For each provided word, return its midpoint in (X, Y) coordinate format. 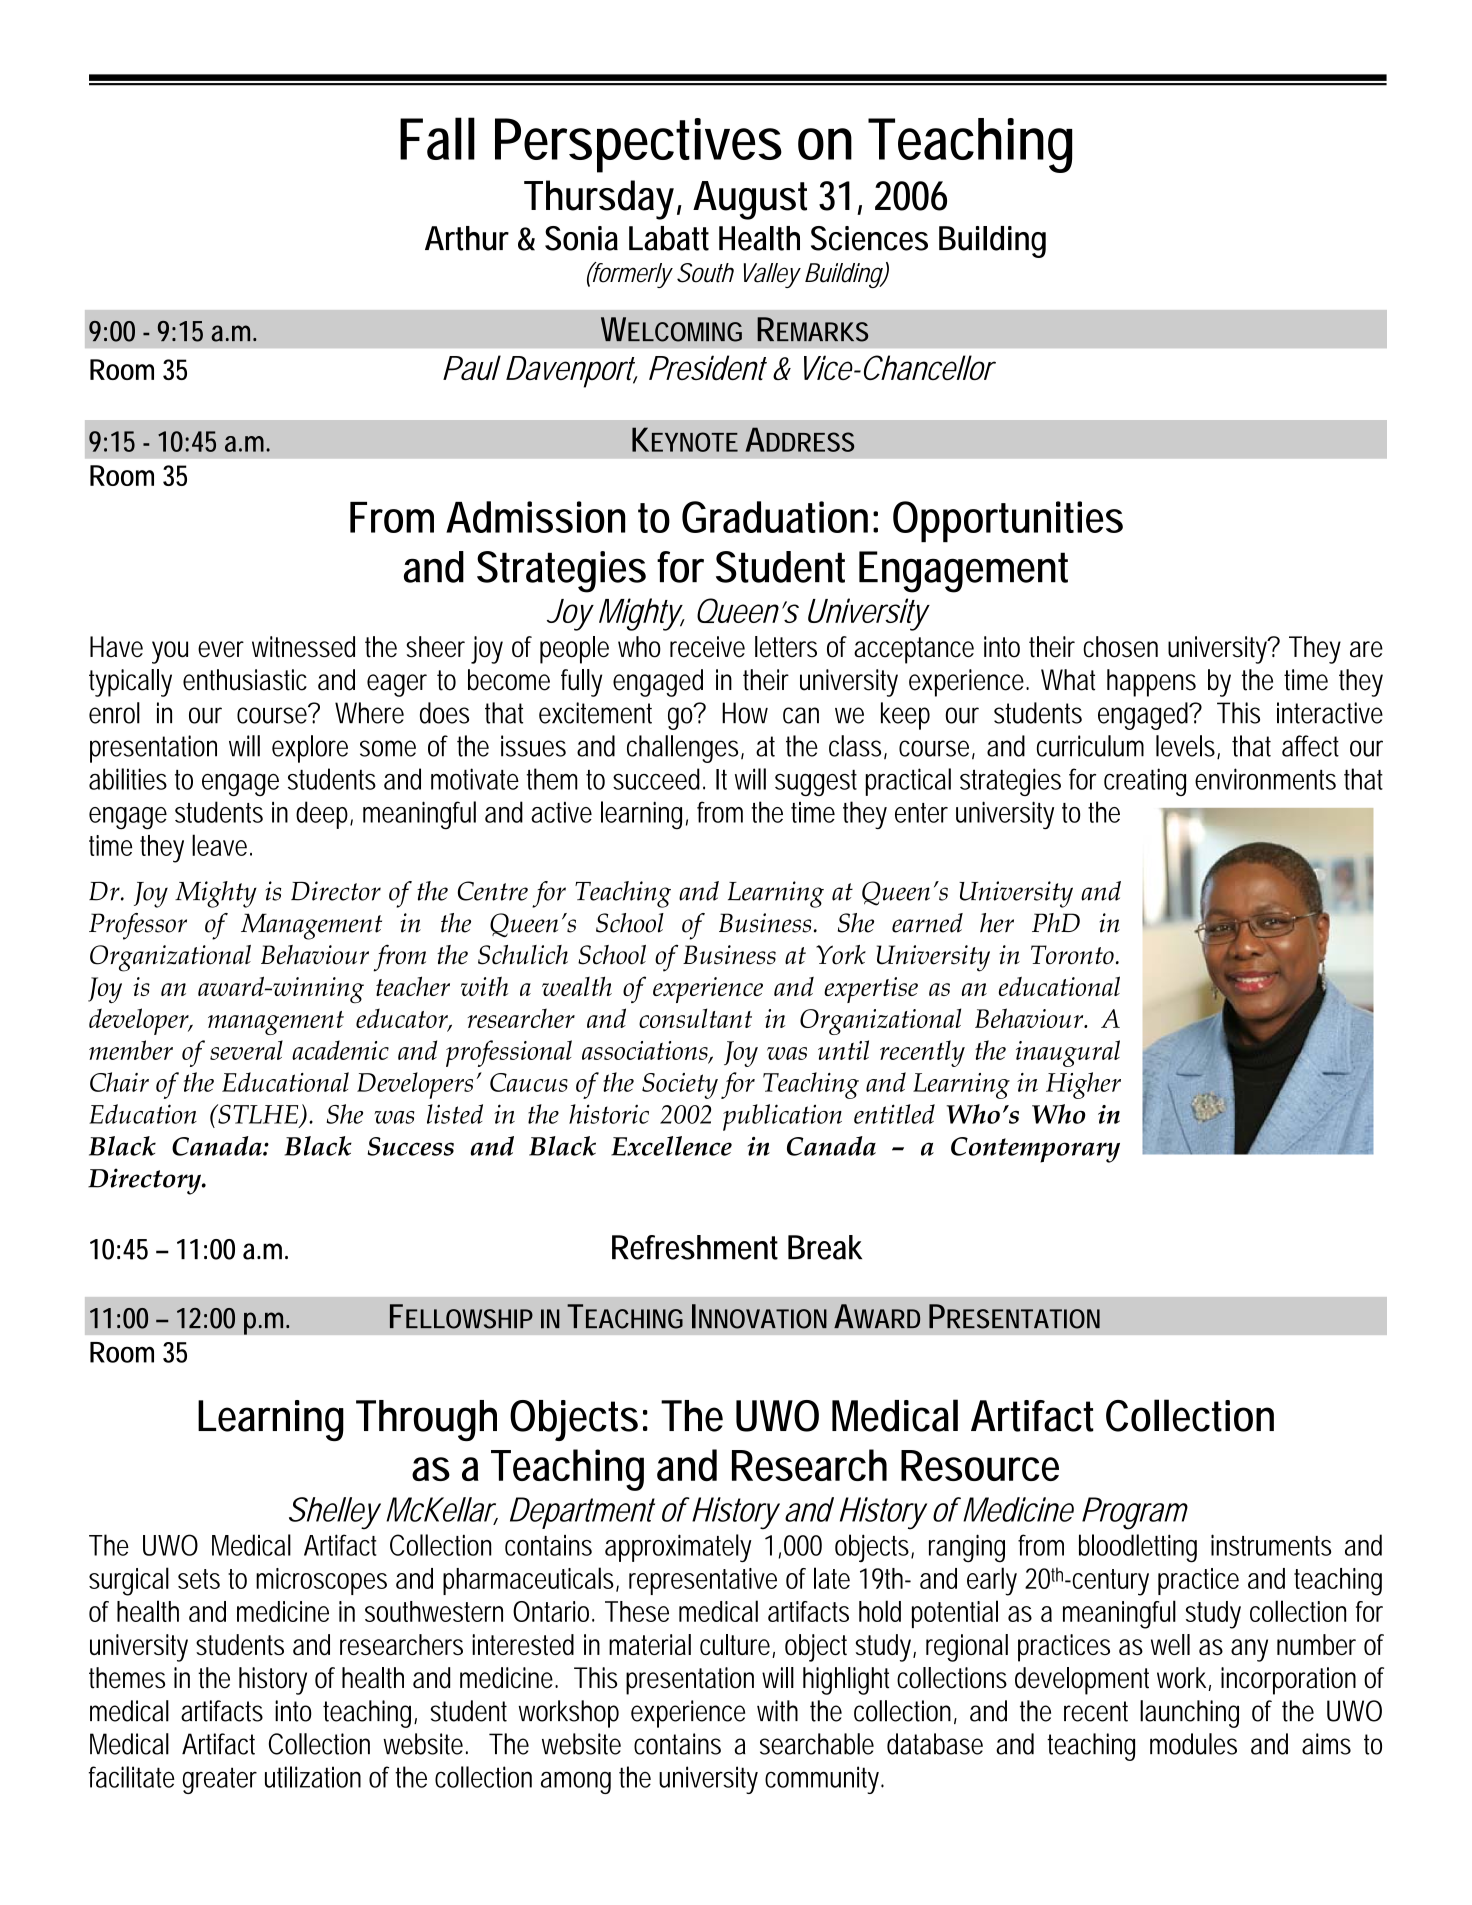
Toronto (1072, 955)
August (750, 200)
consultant (695, 1018)
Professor (138, 926)
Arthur (467, 238)
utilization (313, 1777)
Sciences (869, 238)
